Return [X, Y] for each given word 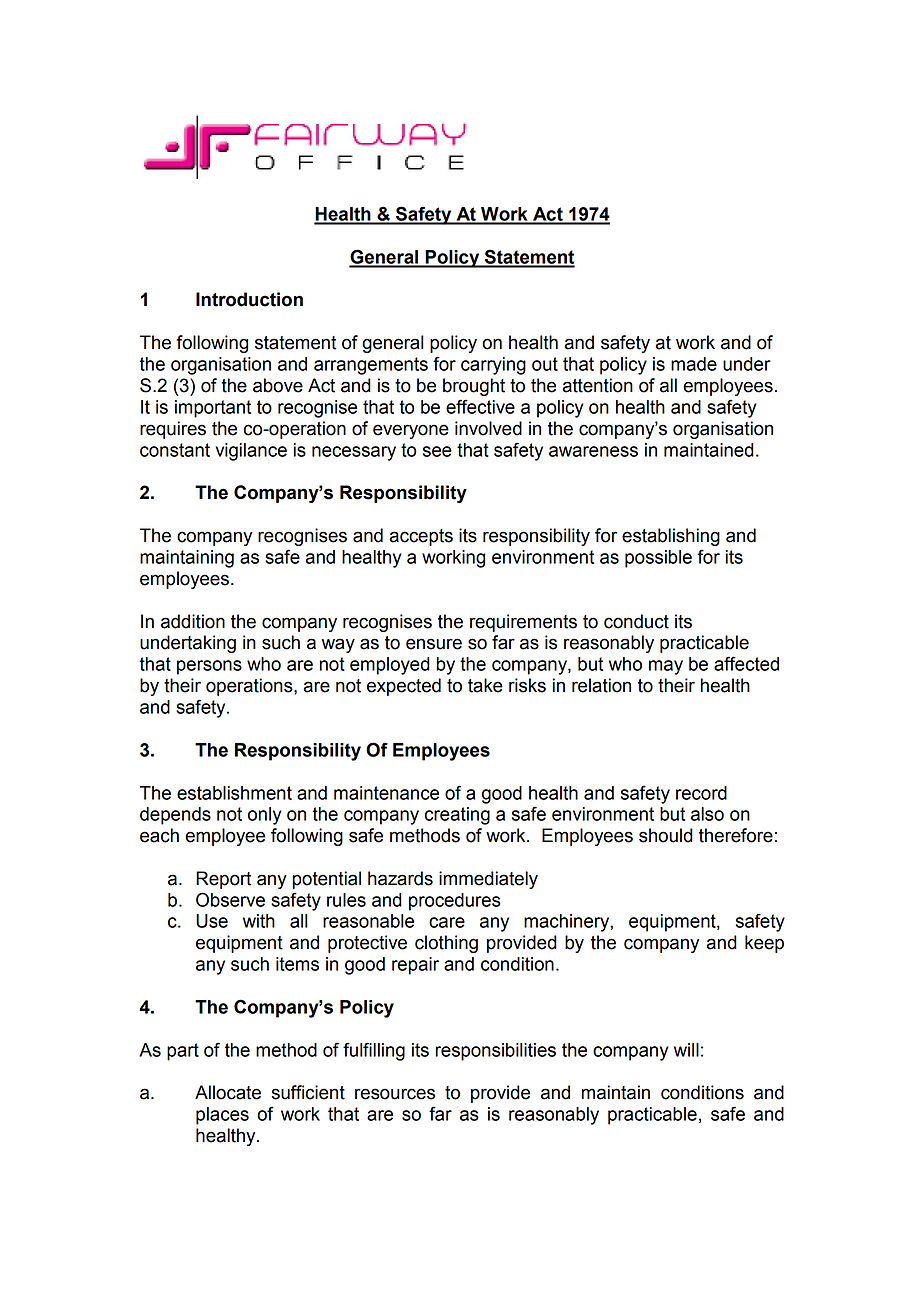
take [485, 685]
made [694, 364]
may [666, 667]
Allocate [228, 1092]
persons [209, 667]
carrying [493, 366]
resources [395, 1094]
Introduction [249, 299]
